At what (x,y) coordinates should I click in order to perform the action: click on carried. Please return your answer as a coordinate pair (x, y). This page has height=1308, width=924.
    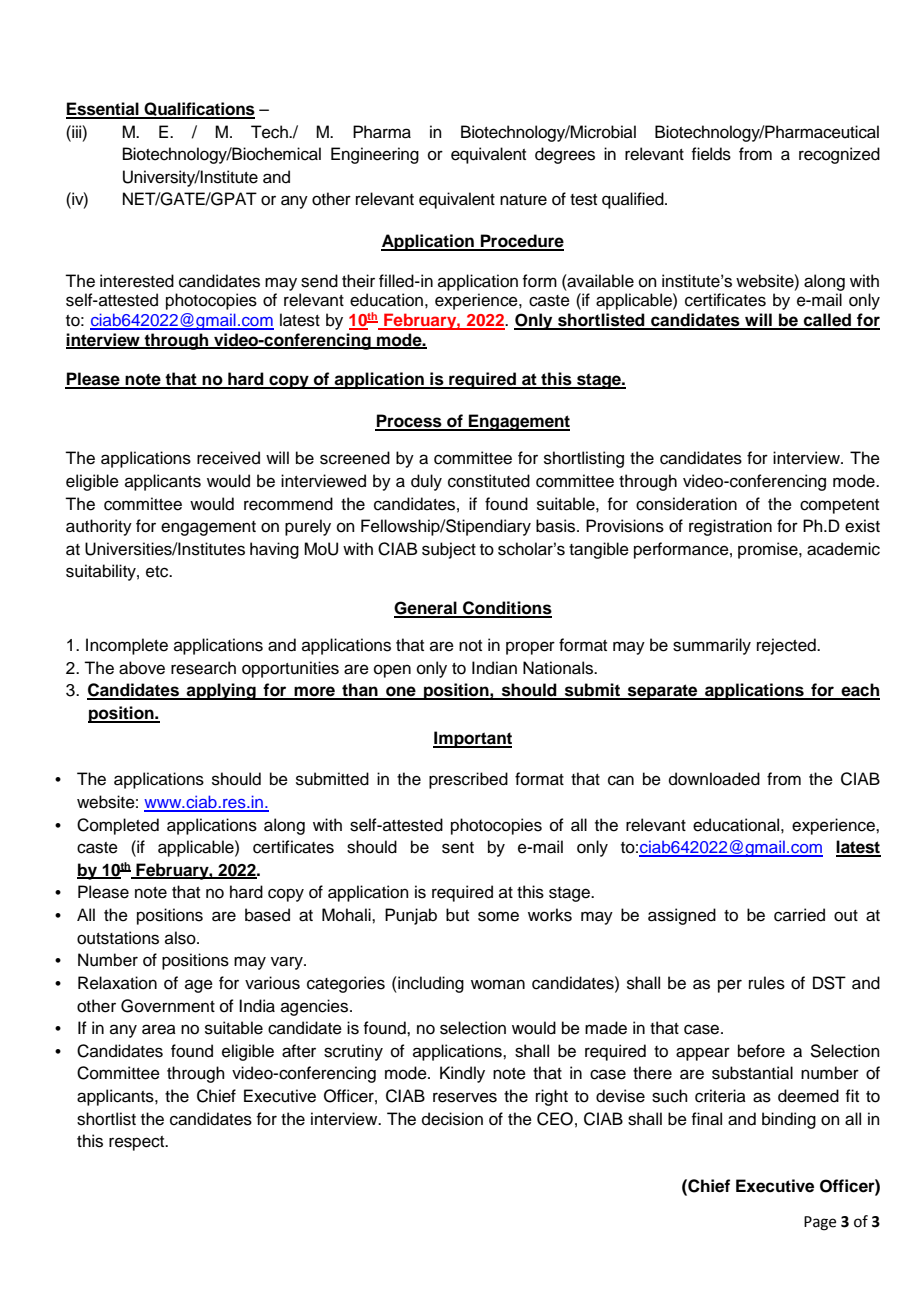
    Looking at the image, I should click on (799, 915).
